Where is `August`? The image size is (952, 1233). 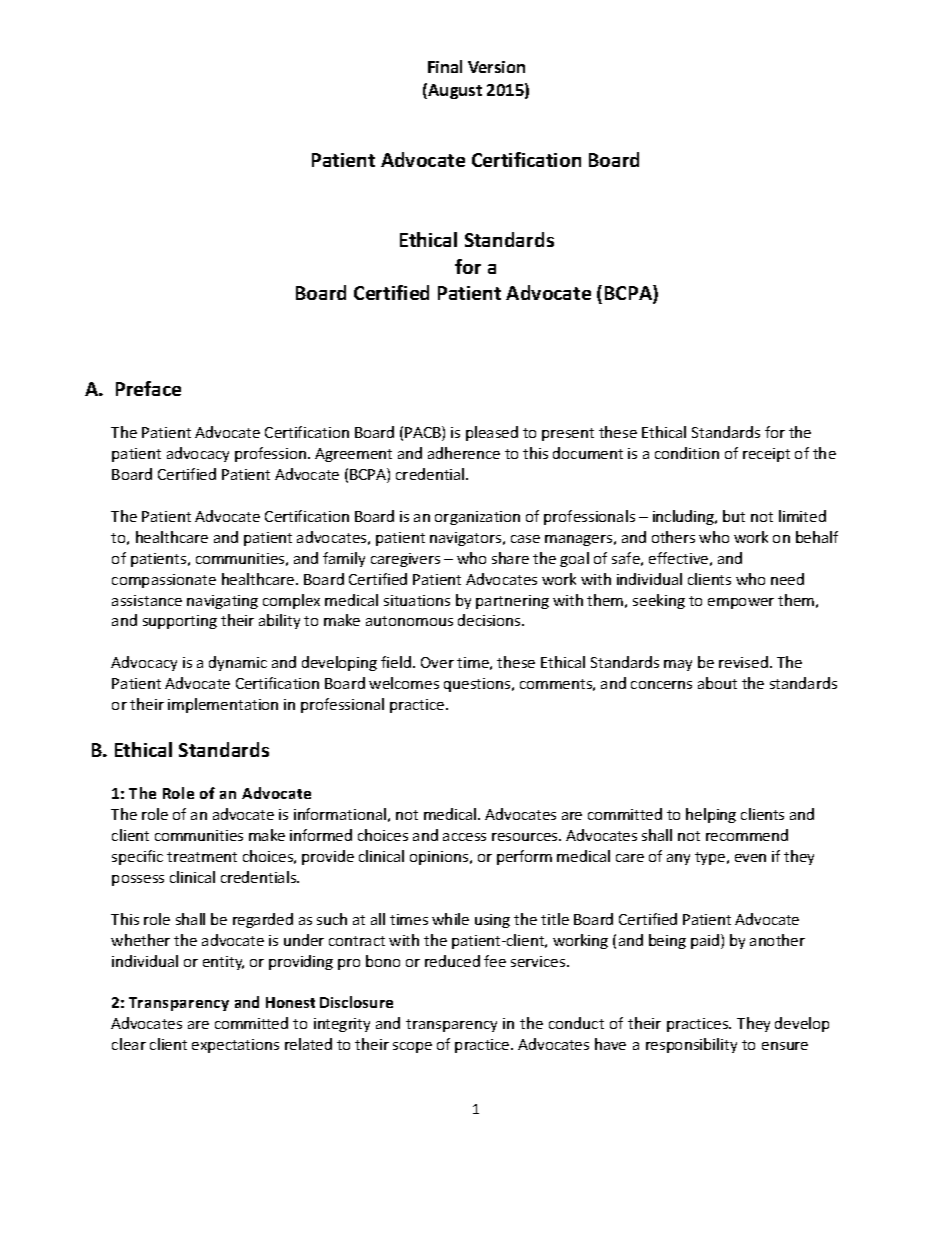 August is located at coordinates (454, 91).
